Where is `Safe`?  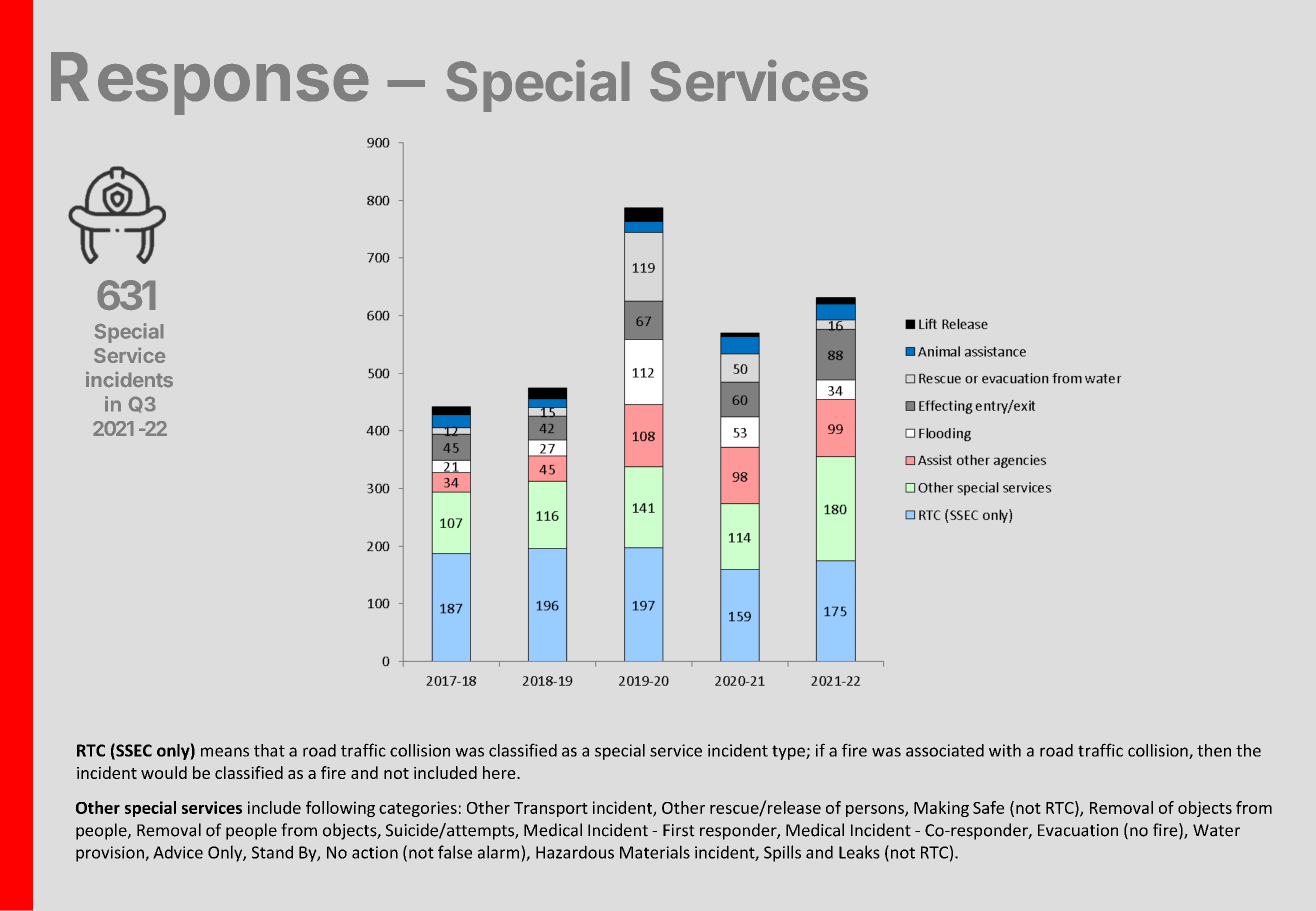
Safe is located at coordinates (988, 807).
